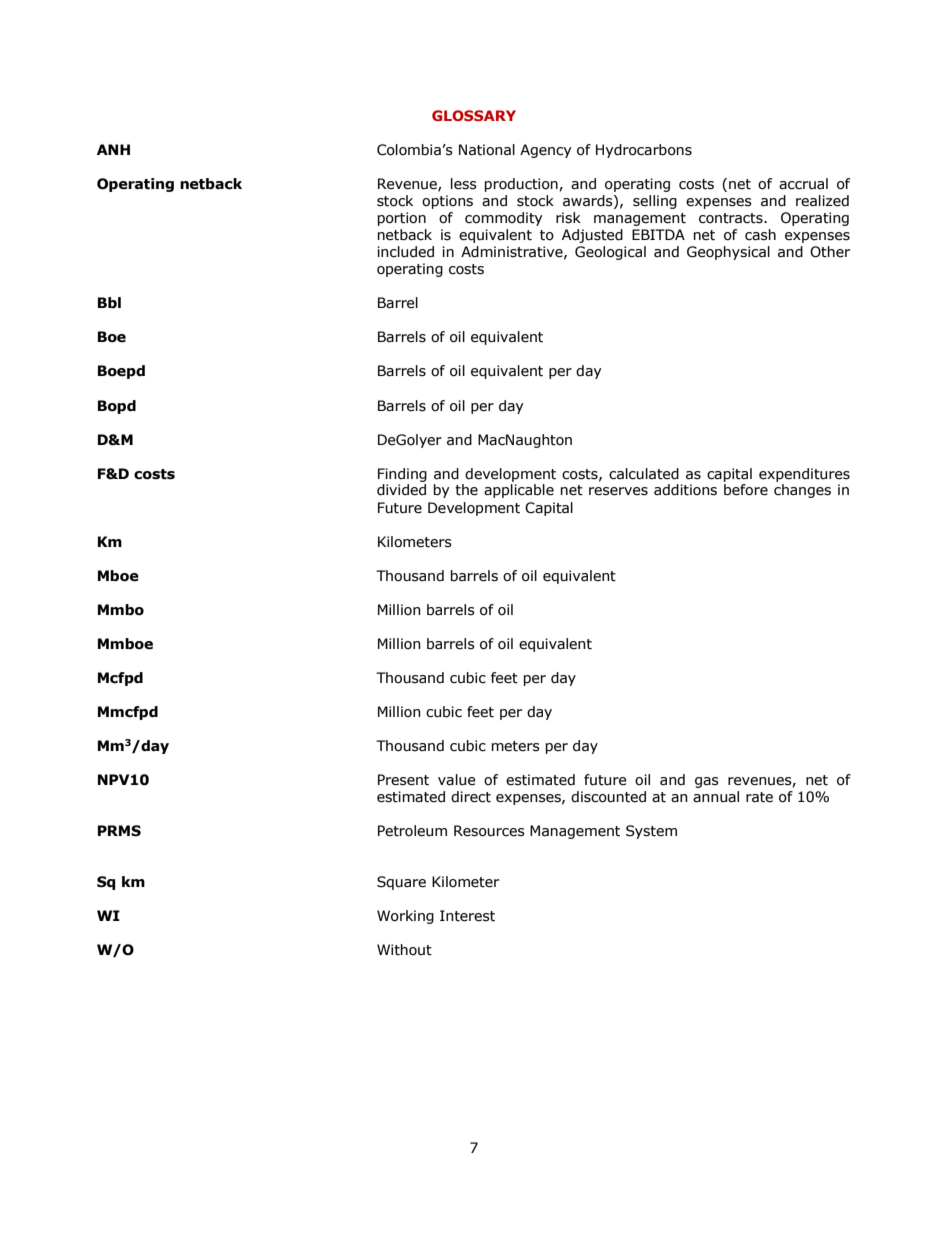  Describe the element at coordinates (457, 780) in the document. I see `value` at that location.
